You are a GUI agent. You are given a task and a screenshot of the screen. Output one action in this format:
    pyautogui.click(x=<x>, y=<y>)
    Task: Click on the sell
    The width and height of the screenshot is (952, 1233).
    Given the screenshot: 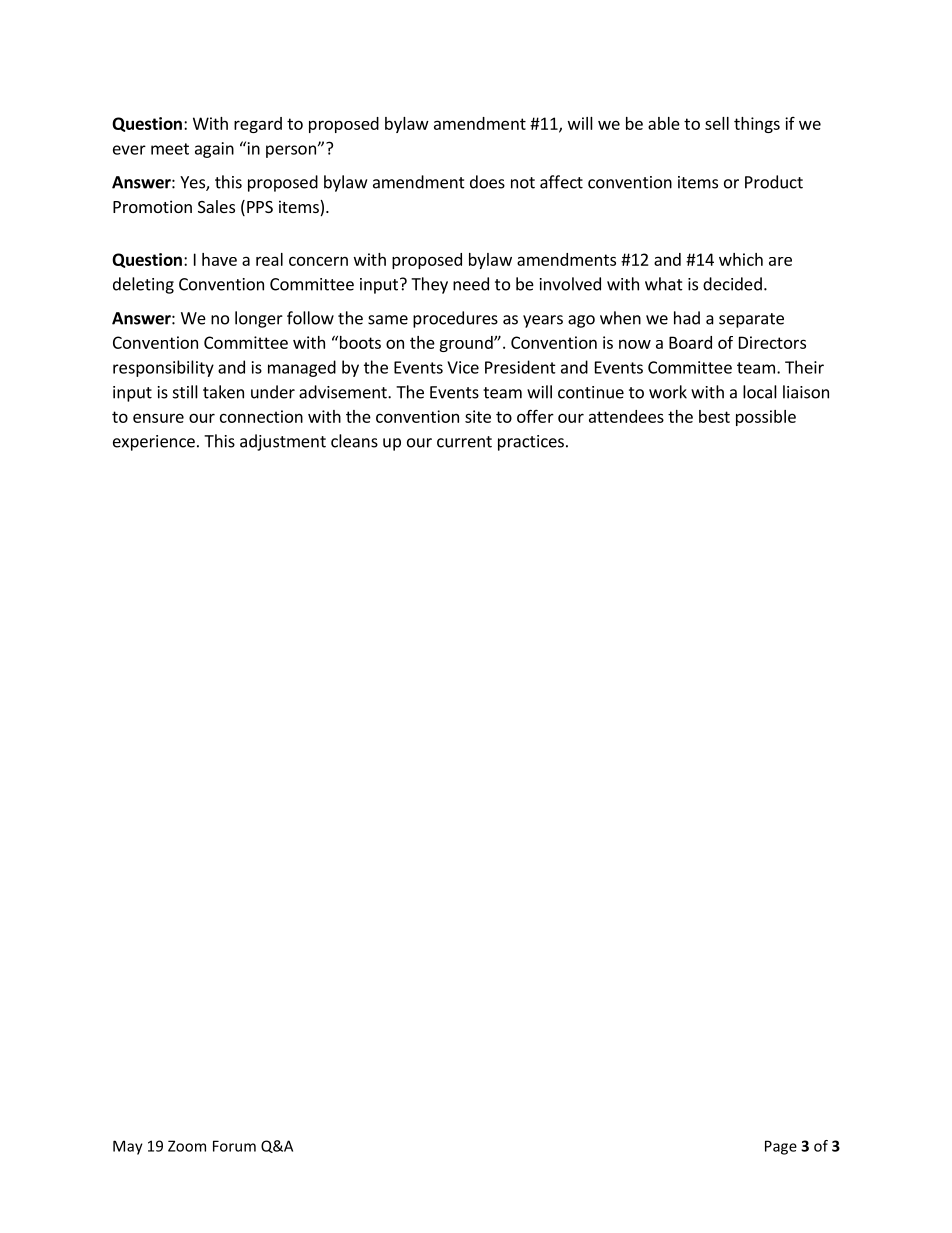 What is the action you would take?
    pyautogui.click(x=717, y=123)
